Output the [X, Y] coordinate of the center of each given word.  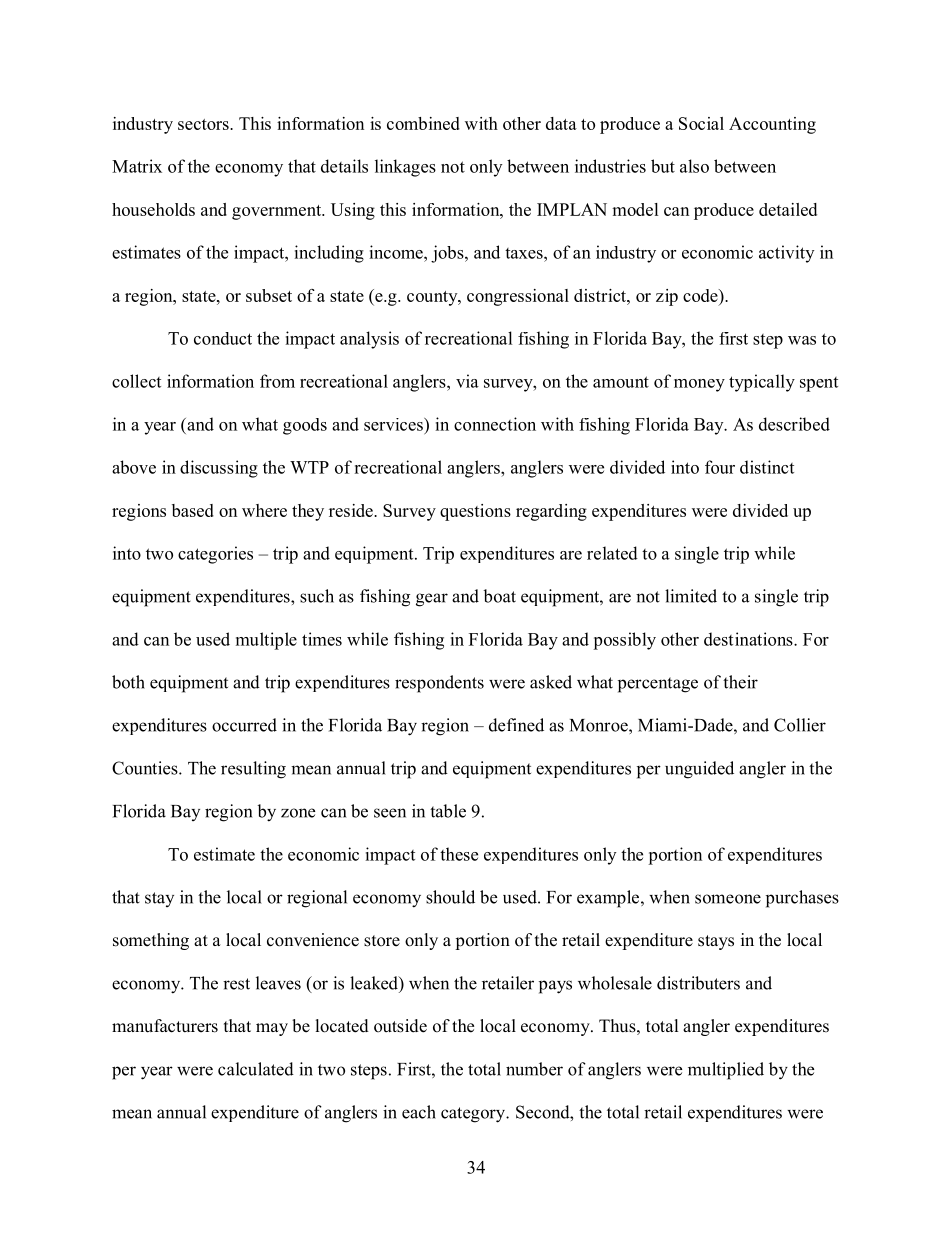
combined [423, 123]
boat [499, 596]
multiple [266, 641]
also [694, 166]
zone [298, 813]
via [467, 381]
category [474, 1115]
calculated [256, 1069]
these [459, 854]
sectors [204, 124]
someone [728, 899]
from [277, 381]
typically [762, 383]
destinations [749, 639]
